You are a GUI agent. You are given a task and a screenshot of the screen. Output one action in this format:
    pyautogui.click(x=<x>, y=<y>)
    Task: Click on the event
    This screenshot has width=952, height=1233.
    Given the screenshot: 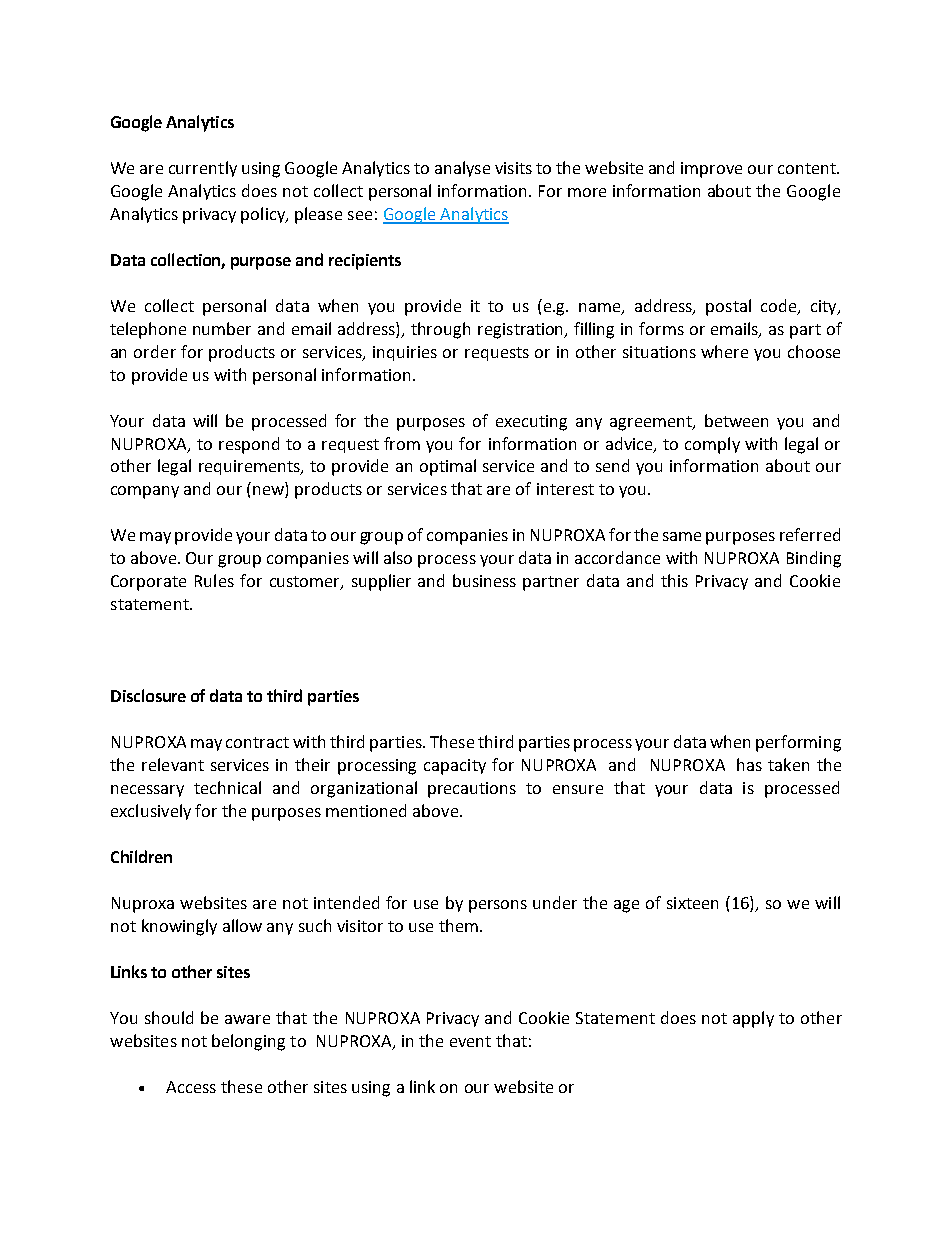 What is the action you would take?
    pyautogui.click(x=470, y=1041)
